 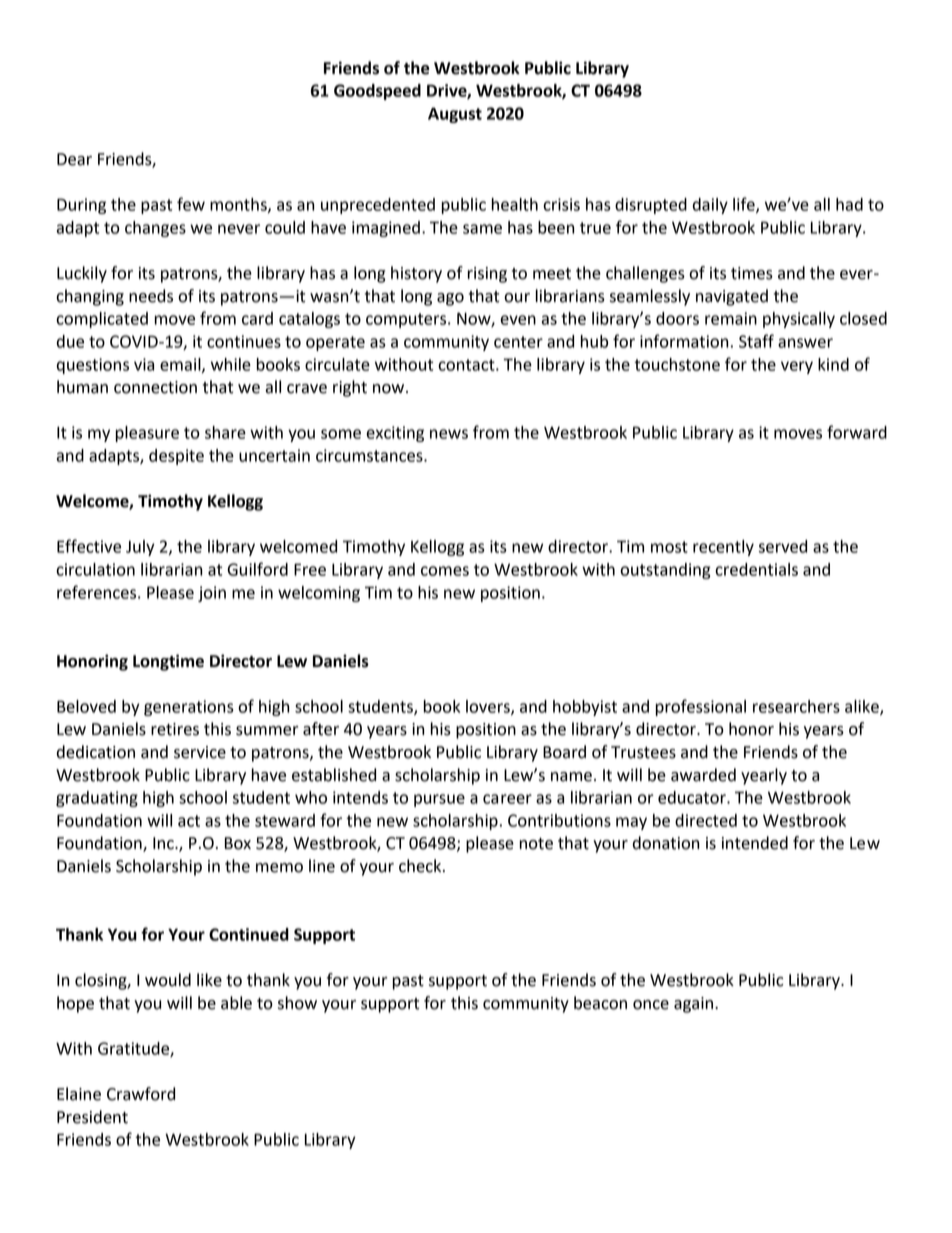 What do you see at coordinates (141, 1094) in the image?
I see `Crawford` at bounding box center [141, 1094].
